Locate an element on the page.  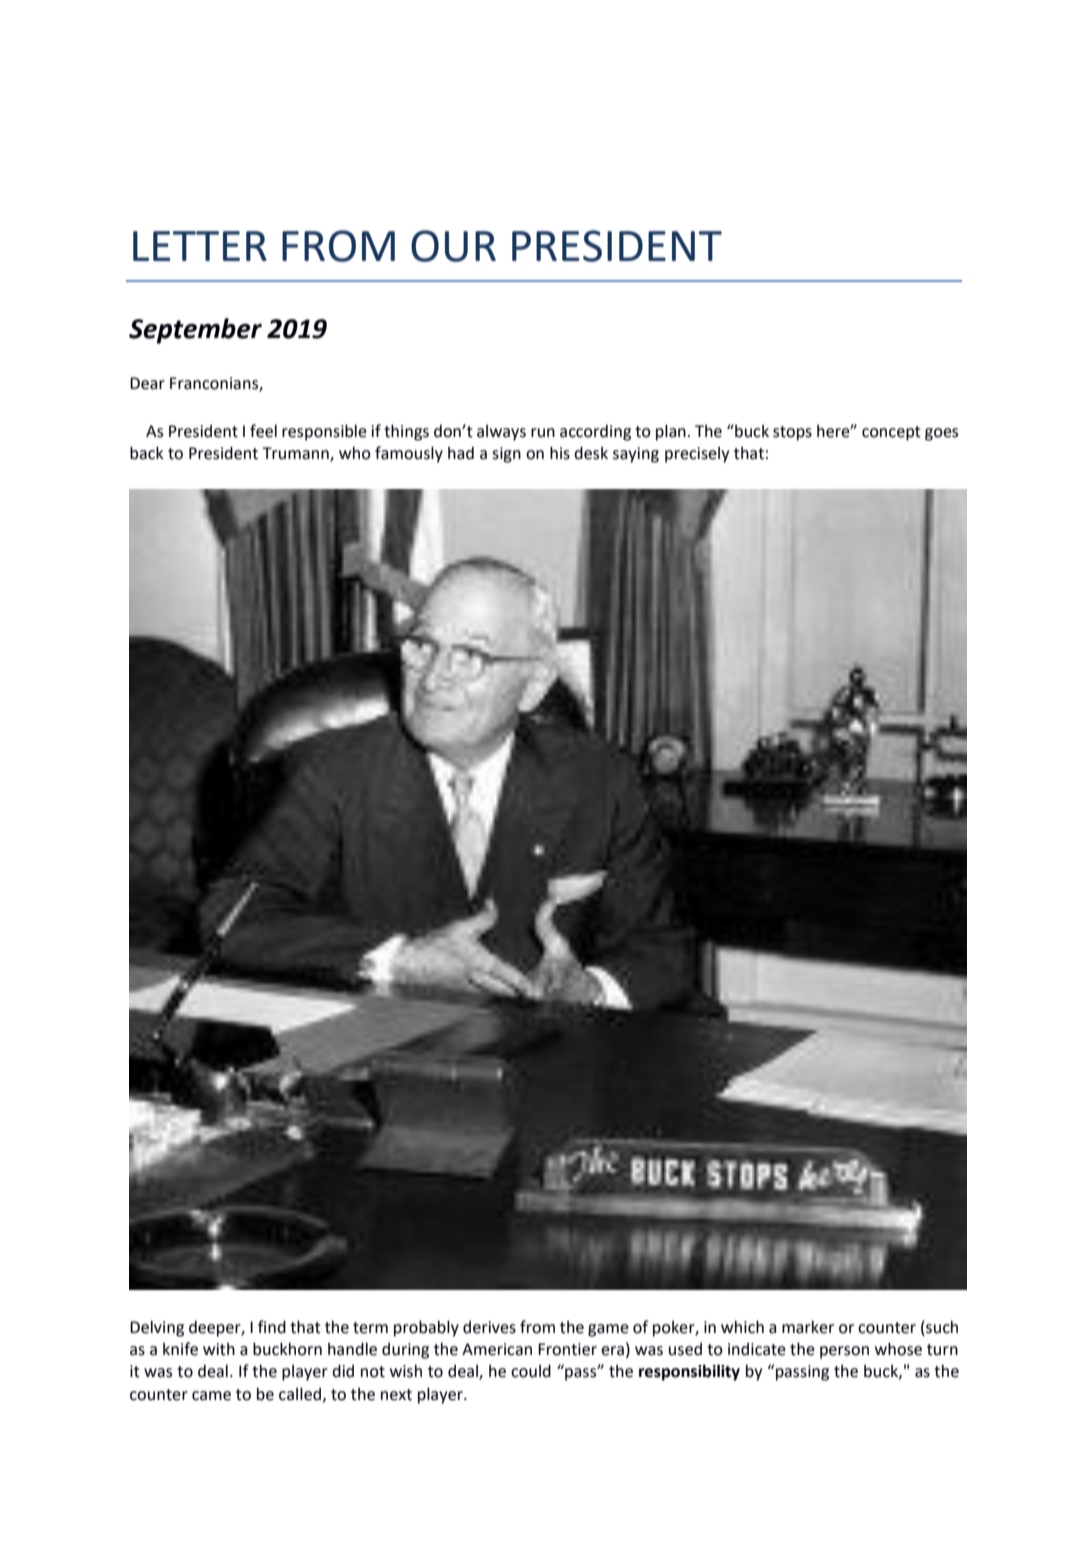
sign is located at coordinates (506, 455).
